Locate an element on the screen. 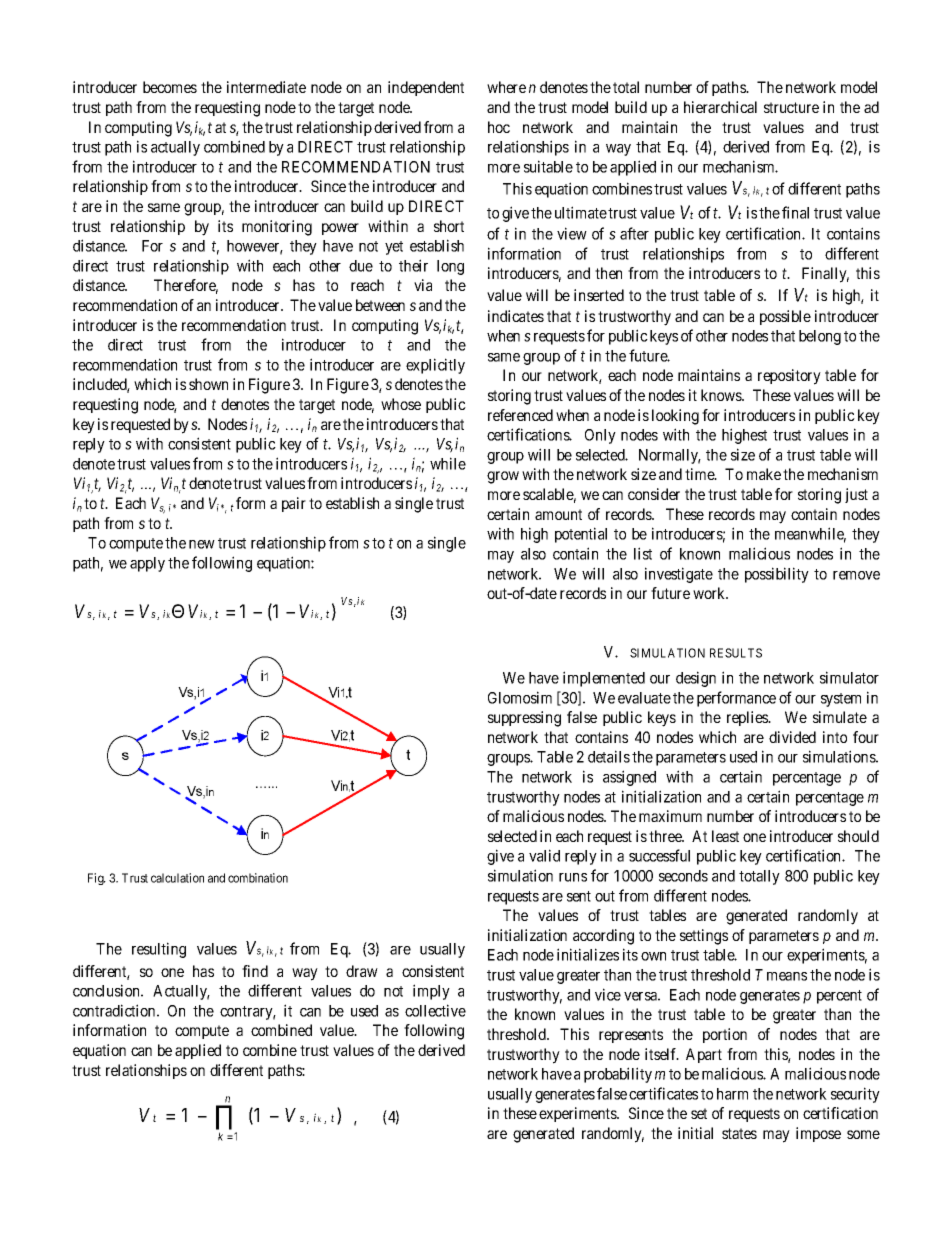 The height and width of the screenshot is (1233, 952). probability is located at coordinates (618, 1075).
